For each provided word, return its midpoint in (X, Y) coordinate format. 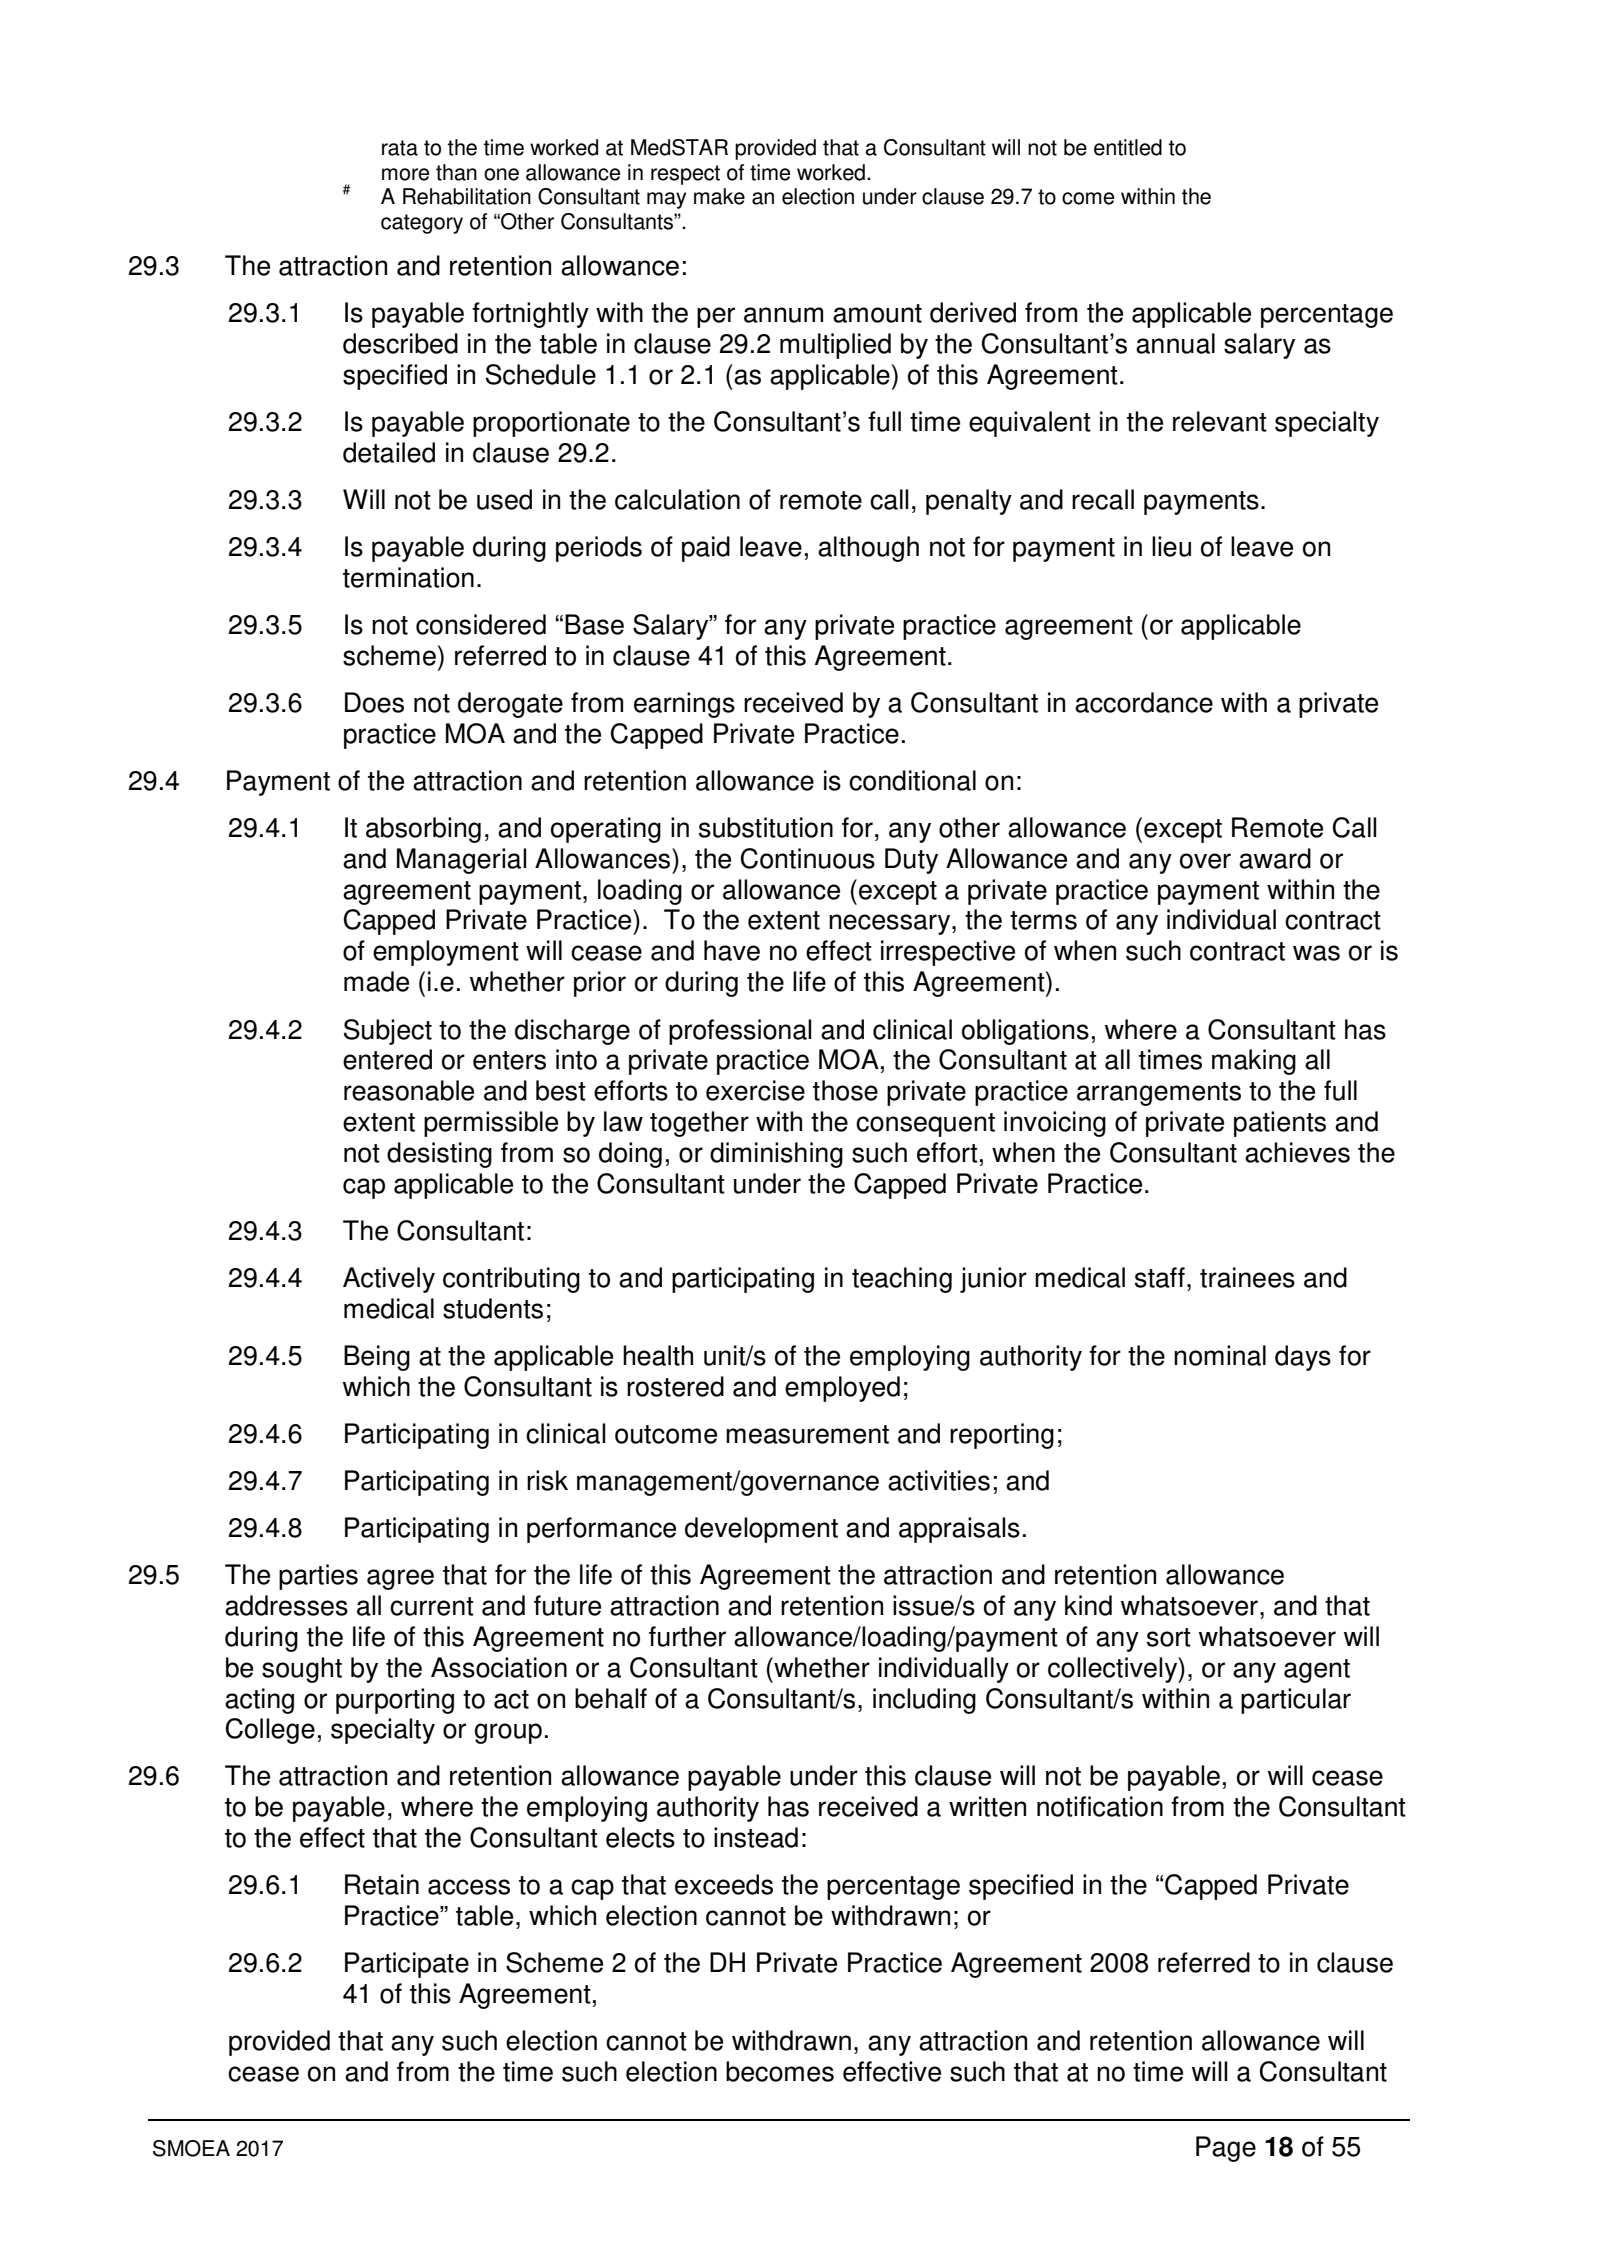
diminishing (776, 1155)
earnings (684, 705)
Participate (407, 1965)
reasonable (409, 1090)
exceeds (724, 1884)
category (422, 224)
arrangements (1159, 1094)
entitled (1128, 147)
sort (1169, 1637)
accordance (1144, 702)
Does (374, 702)
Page (1226, 2149)
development (761, 1530)
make (719, 196)
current (432, 1606)
